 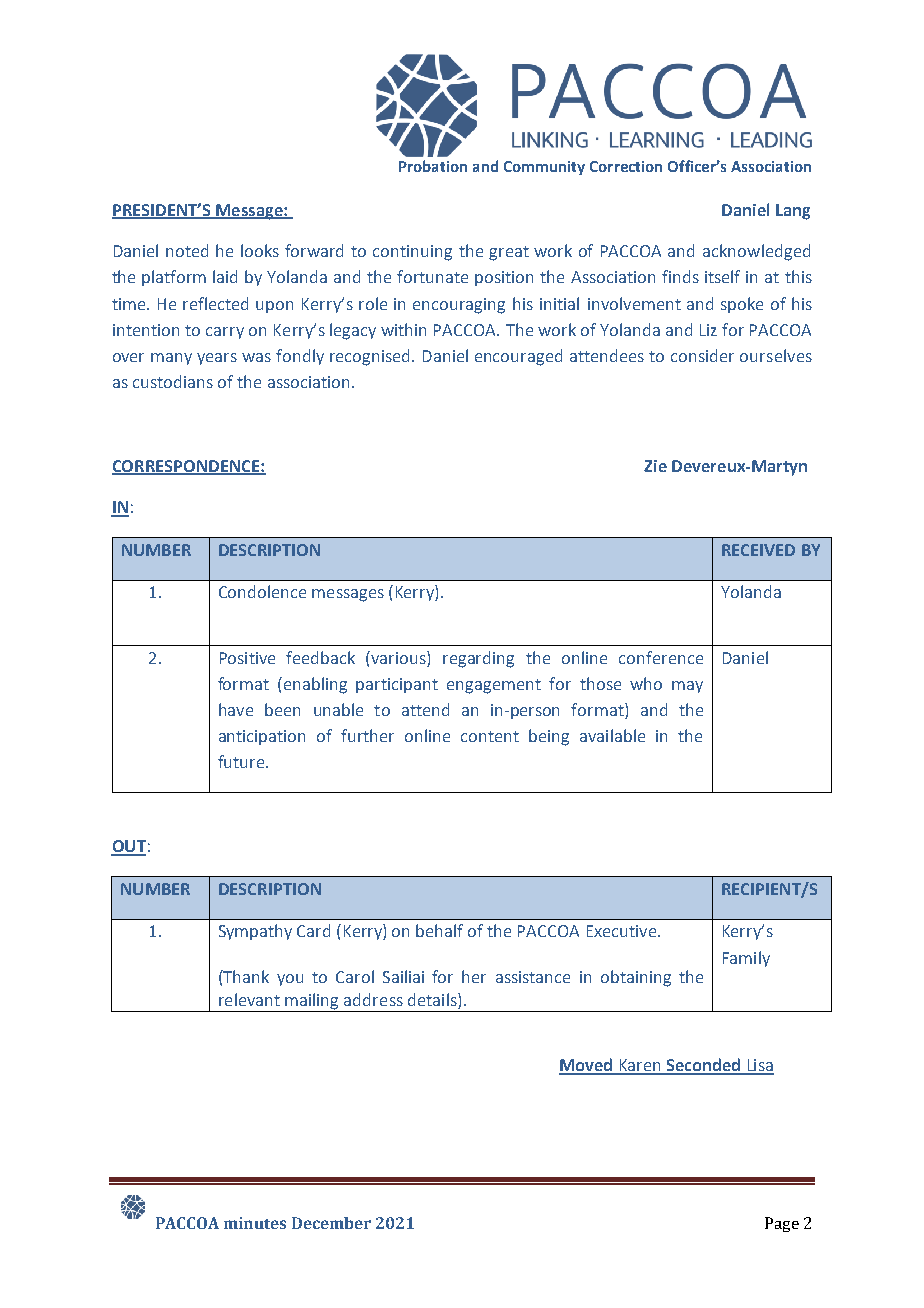 I want to click on minutes, so click(x=255, y=1223).
